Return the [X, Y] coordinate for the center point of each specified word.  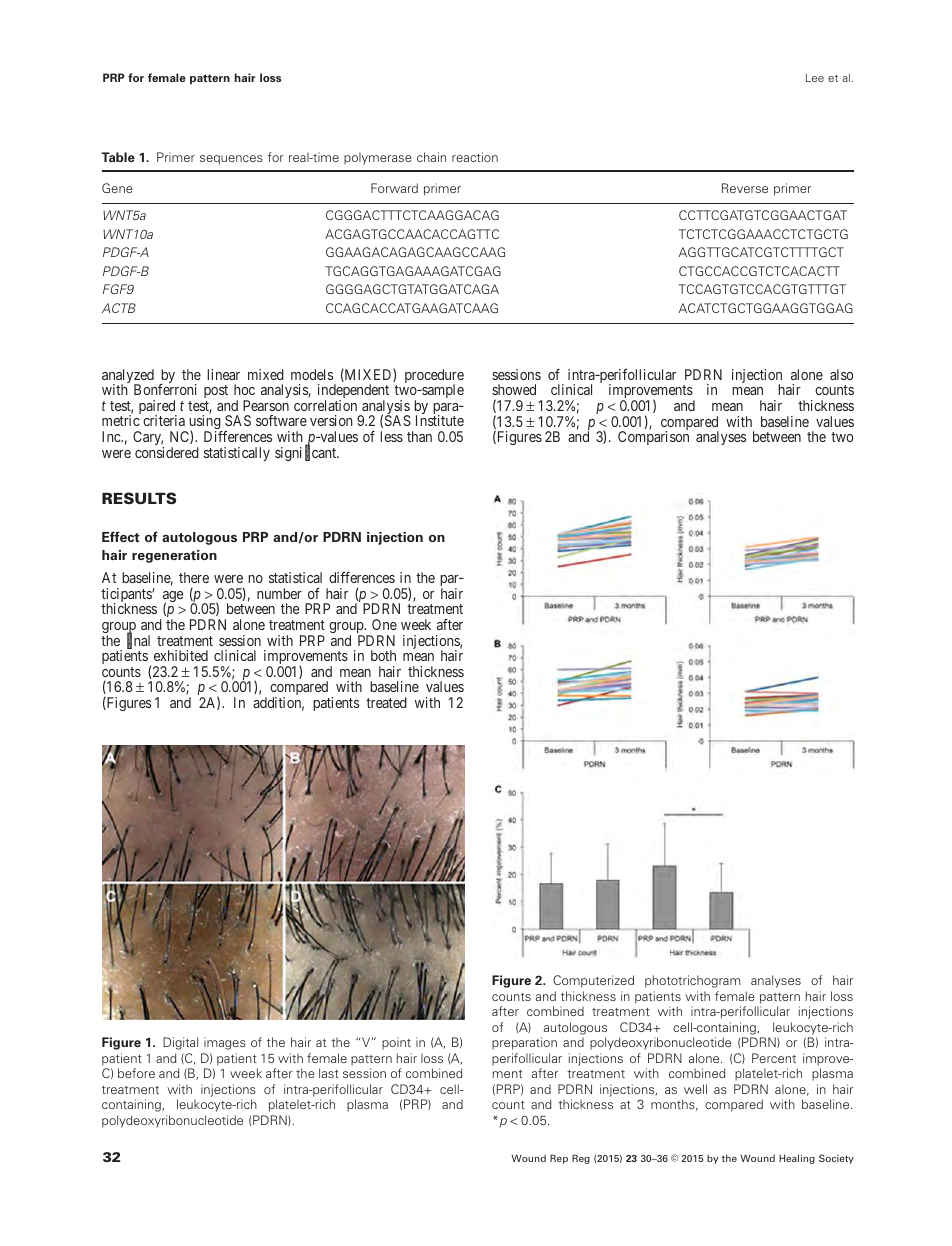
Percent [774, 1058]
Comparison [653, 438]
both [383, 655]
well [695, 1089]
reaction [475, 157]
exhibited [181, 655]
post [216, 393]
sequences [231, 160]
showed [514, 389]
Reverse [745, 188]
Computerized [593, 981]
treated [386, 702]
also [841, 374]
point [396, 1043]
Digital [180, 1043]
